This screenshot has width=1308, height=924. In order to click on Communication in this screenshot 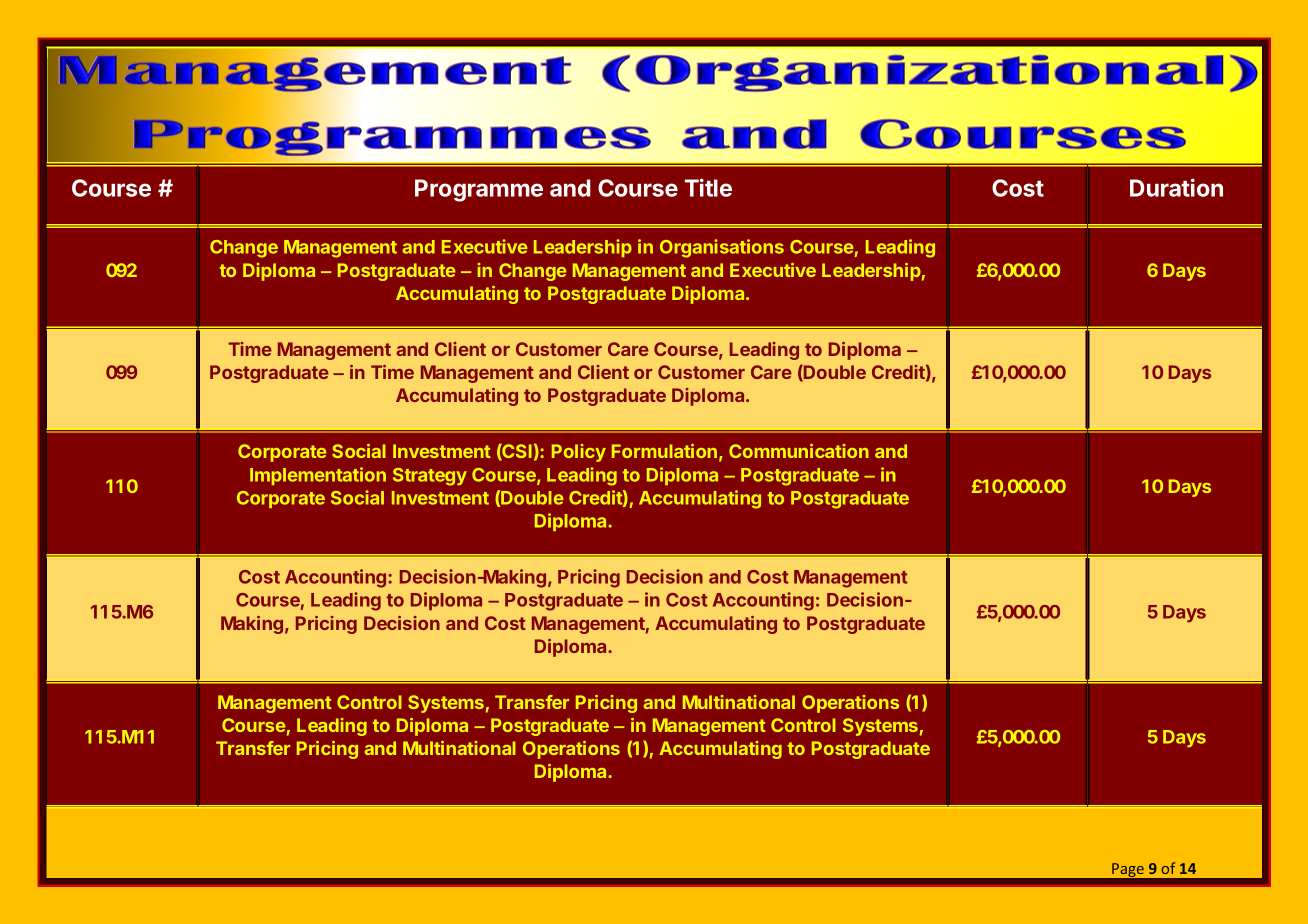, I will do `click(799, 451)`.
